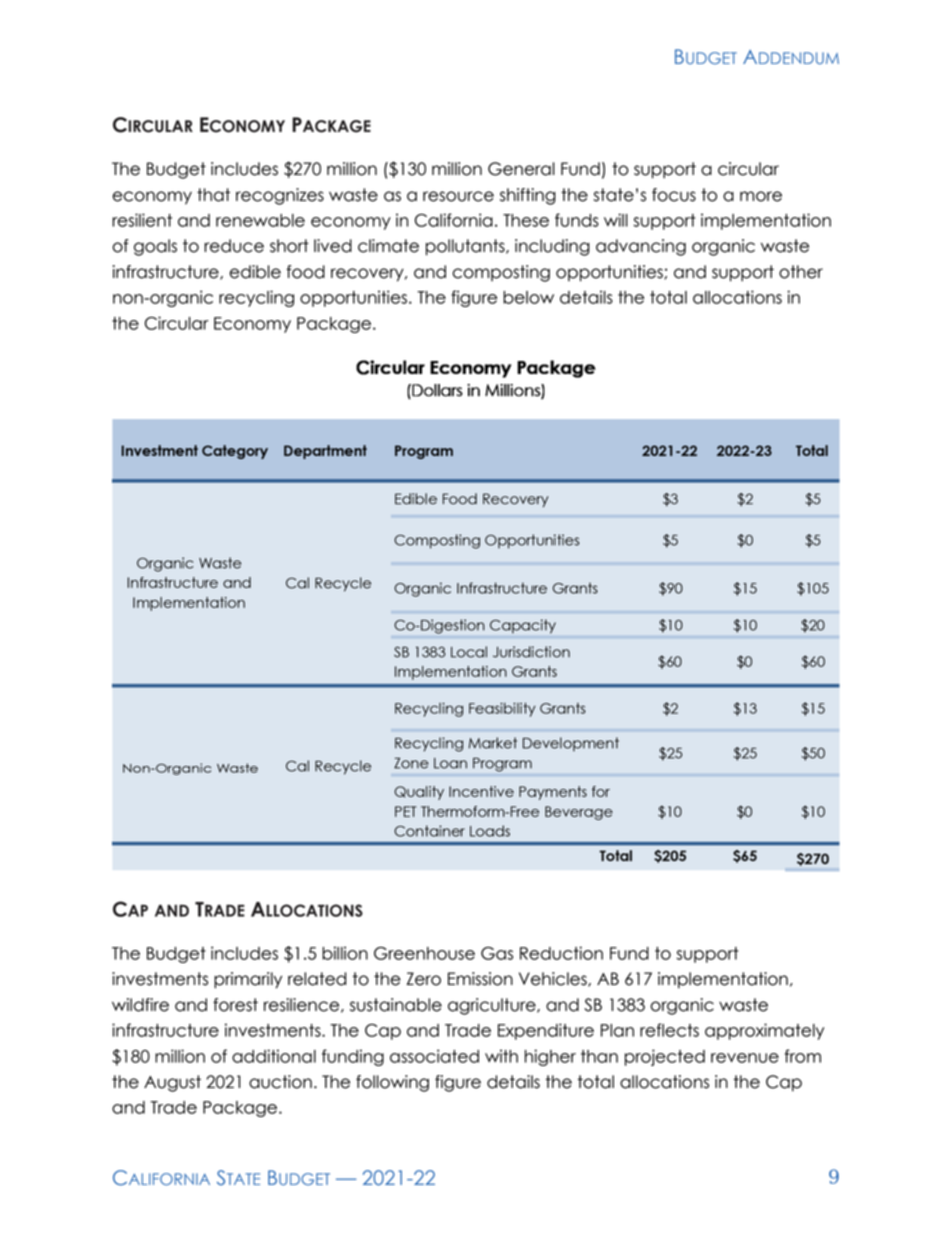  I want to click on Gas, so click(497, 953).
